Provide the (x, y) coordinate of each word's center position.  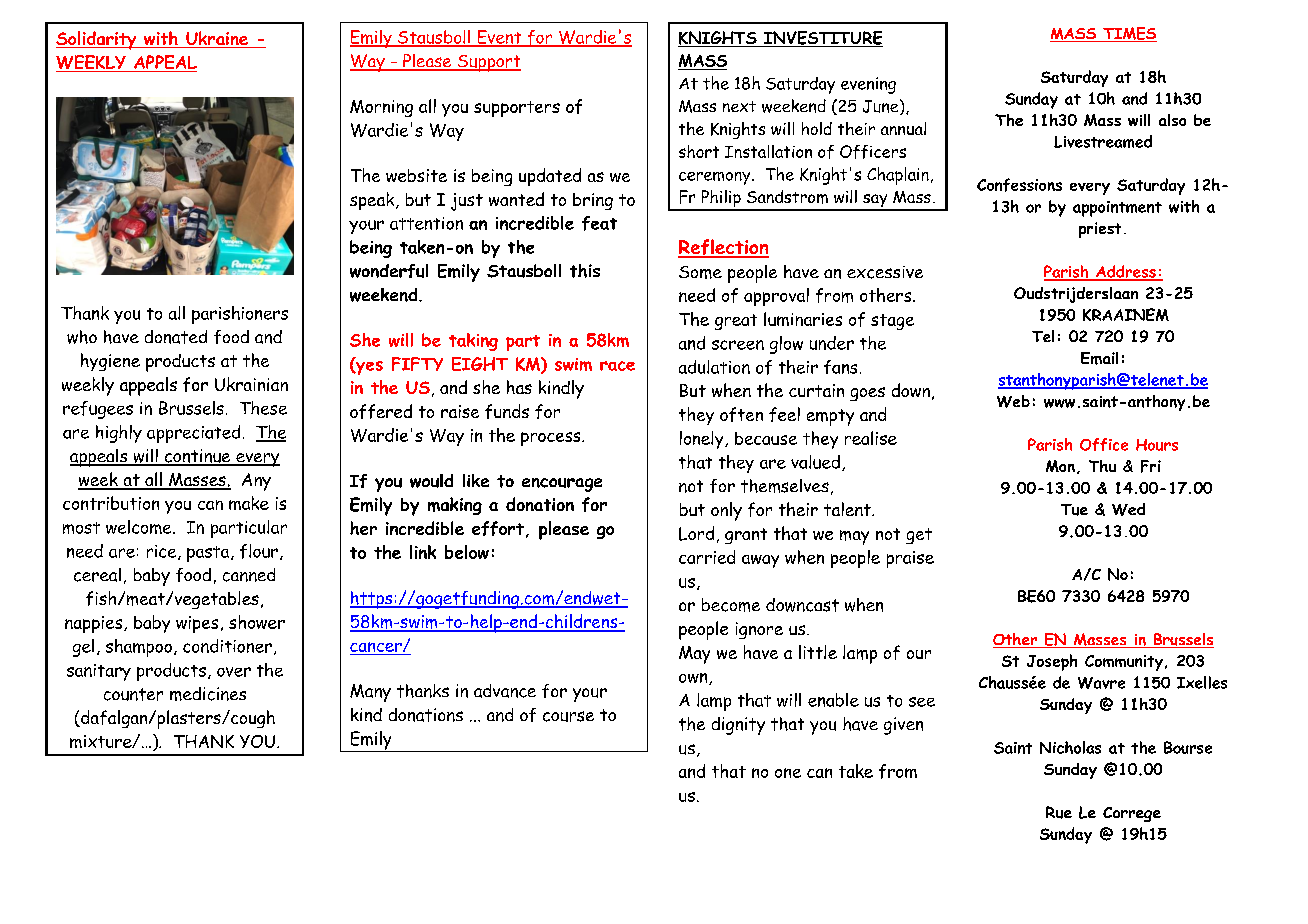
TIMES (1129, 34)
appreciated (193, 434)
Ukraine (217, 39)
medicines (208, 694)
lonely (703, 440)
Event (499, 38)
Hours (1157, 445)
